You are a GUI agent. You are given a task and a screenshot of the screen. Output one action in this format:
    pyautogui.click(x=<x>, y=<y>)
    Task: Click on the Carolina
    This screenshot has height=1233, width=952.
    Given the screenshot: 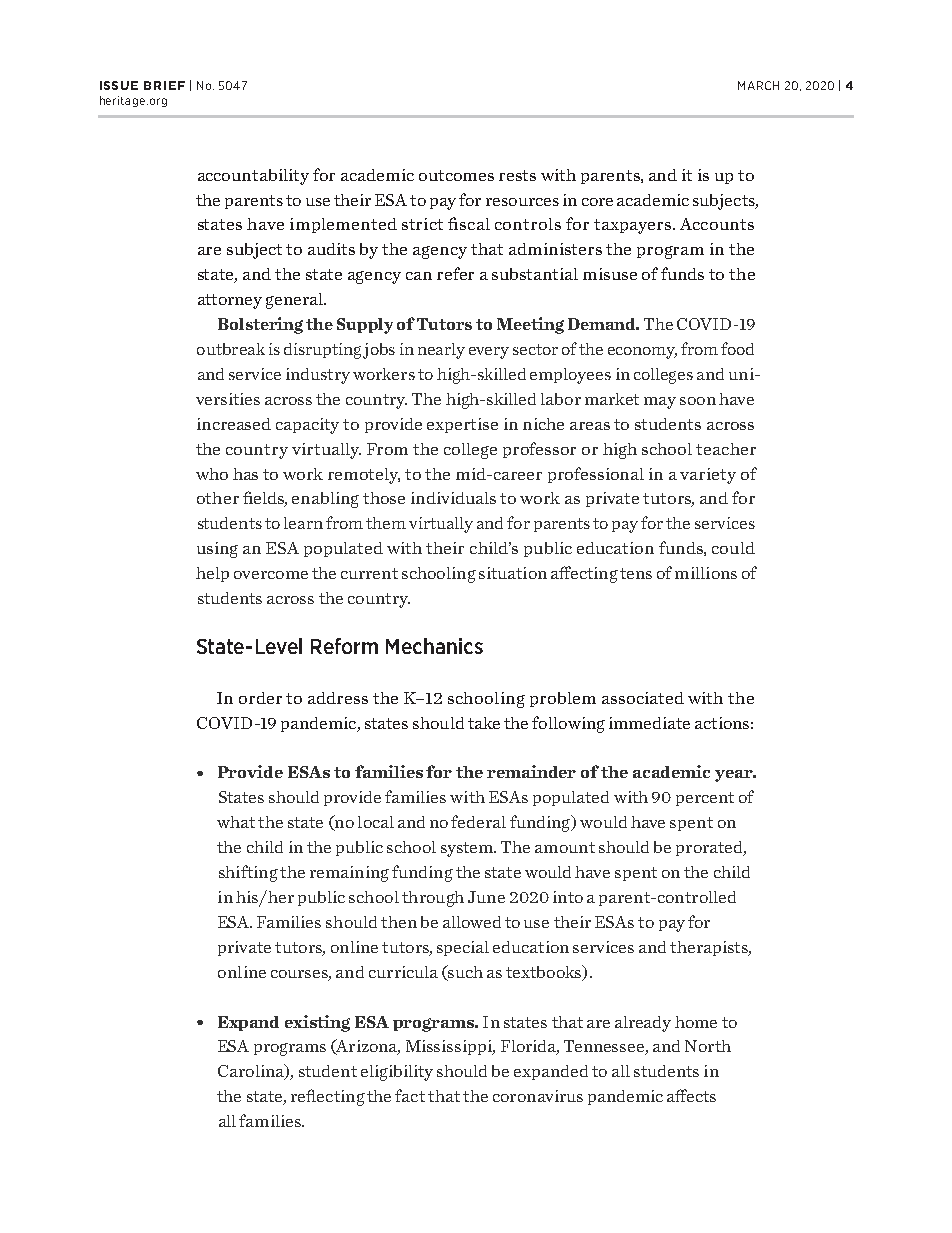 What is the action you would take?
    pyautogui.click(x=252, y=1072)
